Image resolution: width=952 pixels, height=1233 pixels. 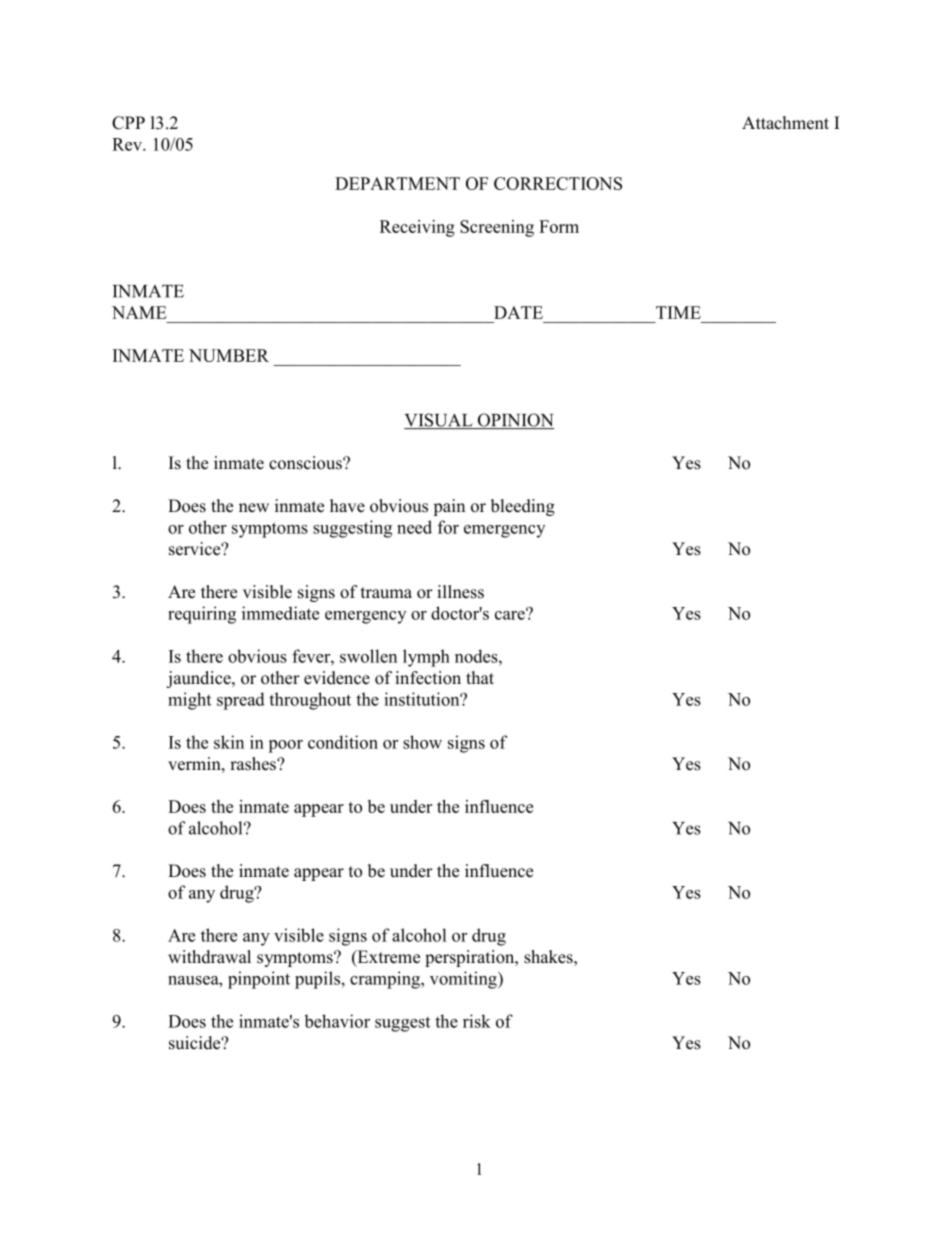 What do you see at coordinates (128, 144) in the screenshot?
I see `Rev` at bounding box center [128, 144].
